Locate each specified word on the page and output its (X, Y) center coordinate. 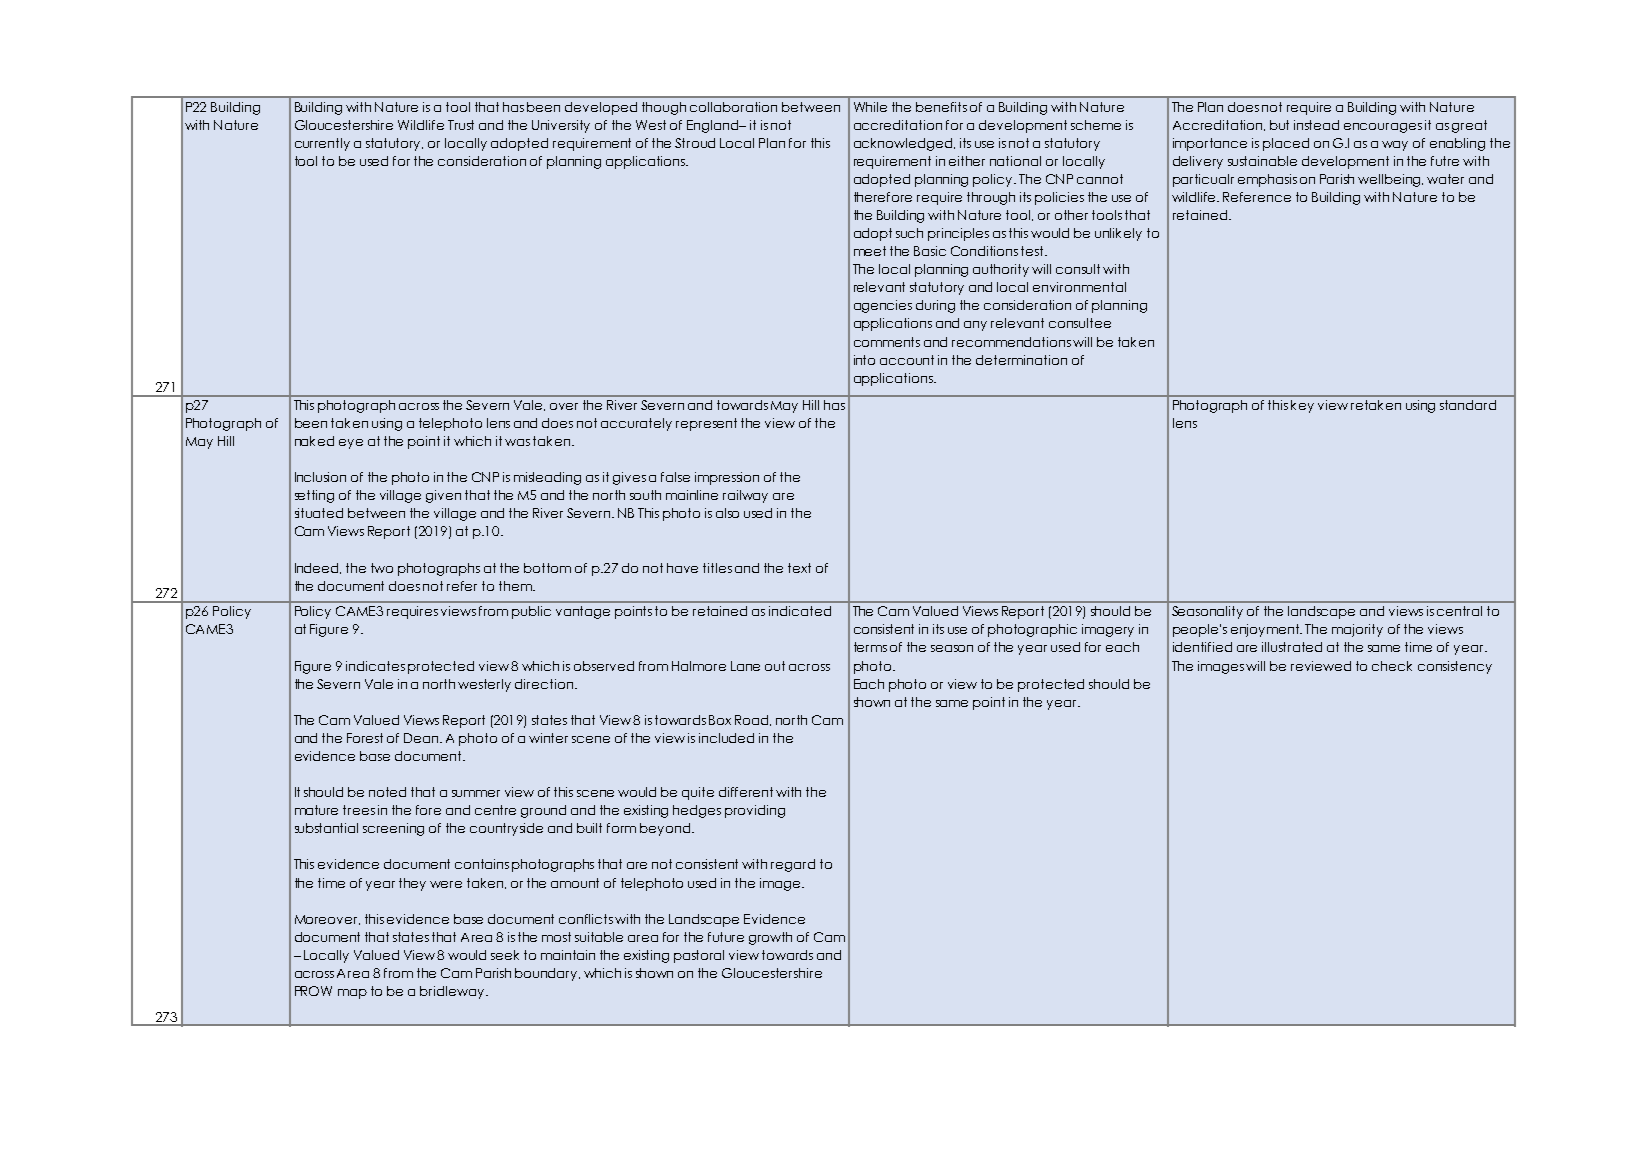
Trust (461, 125)
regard (793, 865)
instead (1316, 125)
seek (505, 955)
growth (770, 938)
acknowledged (904, 144)
